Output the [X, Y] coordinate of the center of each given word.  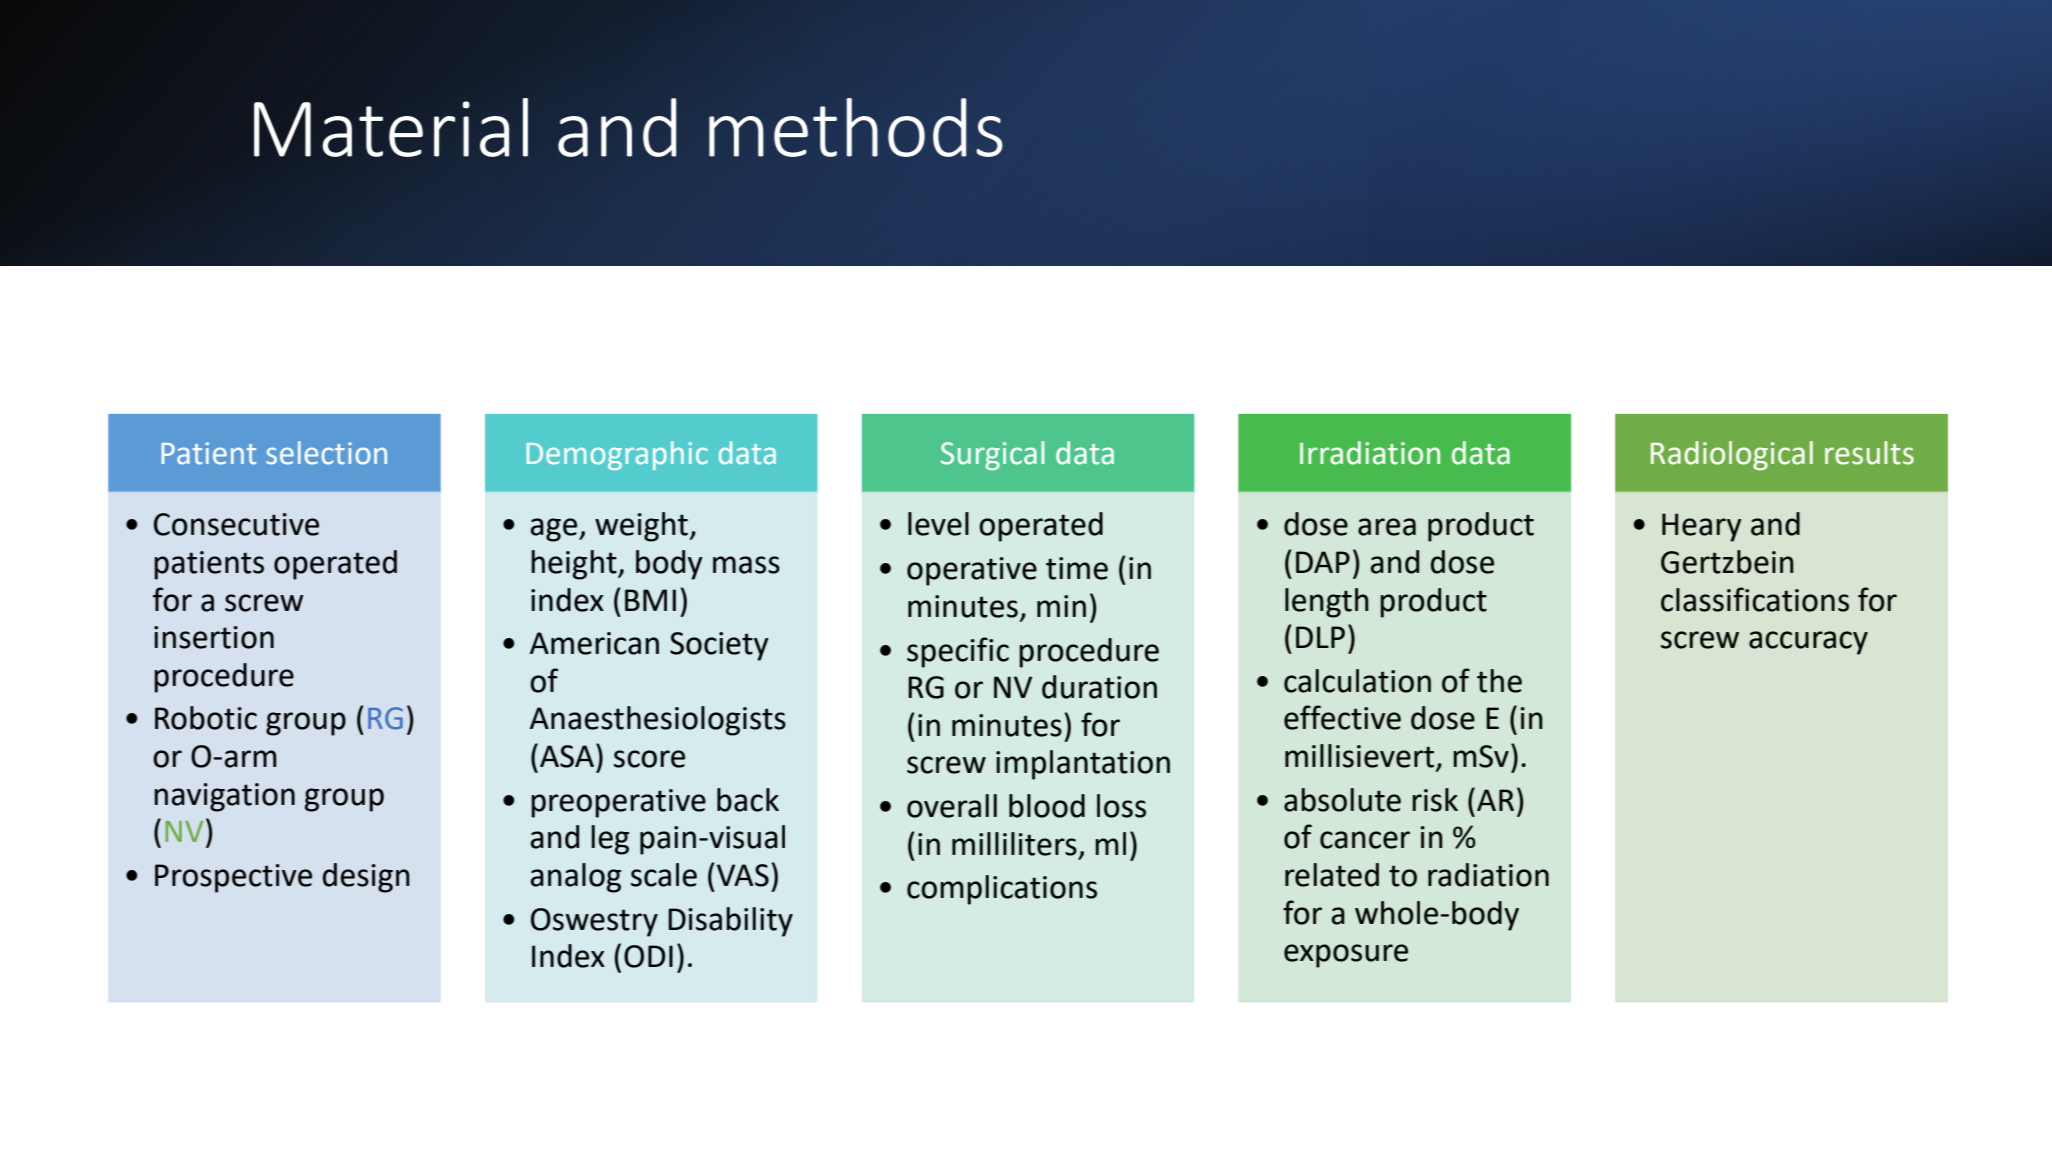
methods [856, 127]
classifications [1755, 599]
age [555, 530]
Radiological [1732, 456]
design [366, 878]
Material [391, 127]
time [1077, 568]
